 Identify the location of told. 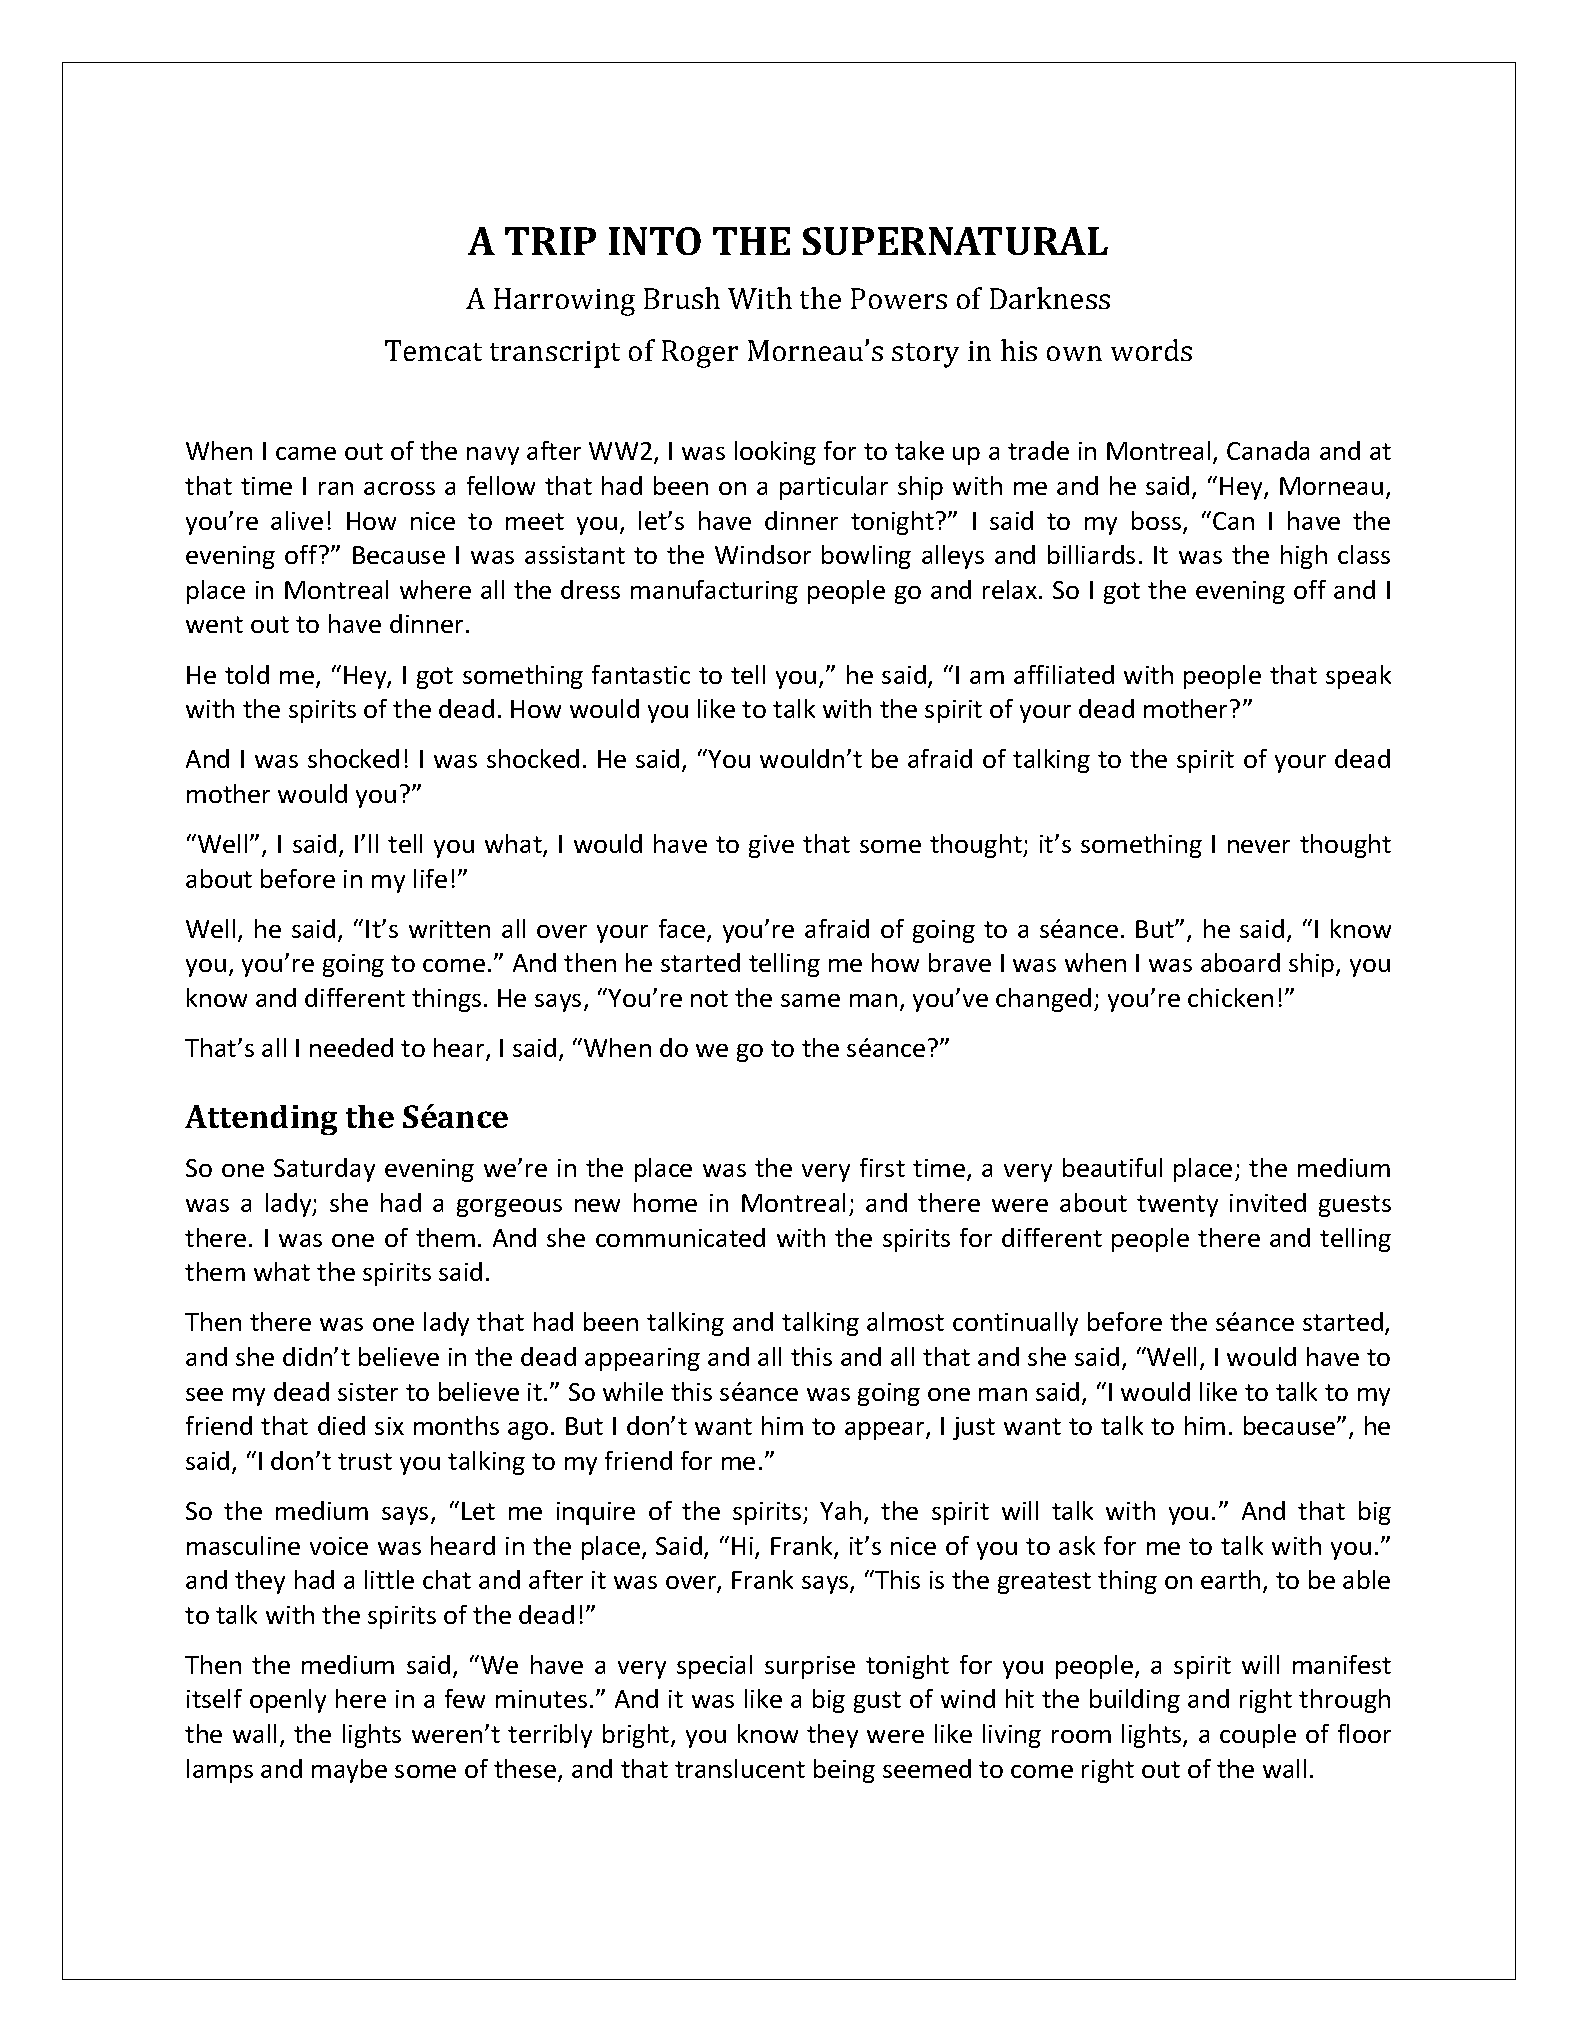
(247, 674).
